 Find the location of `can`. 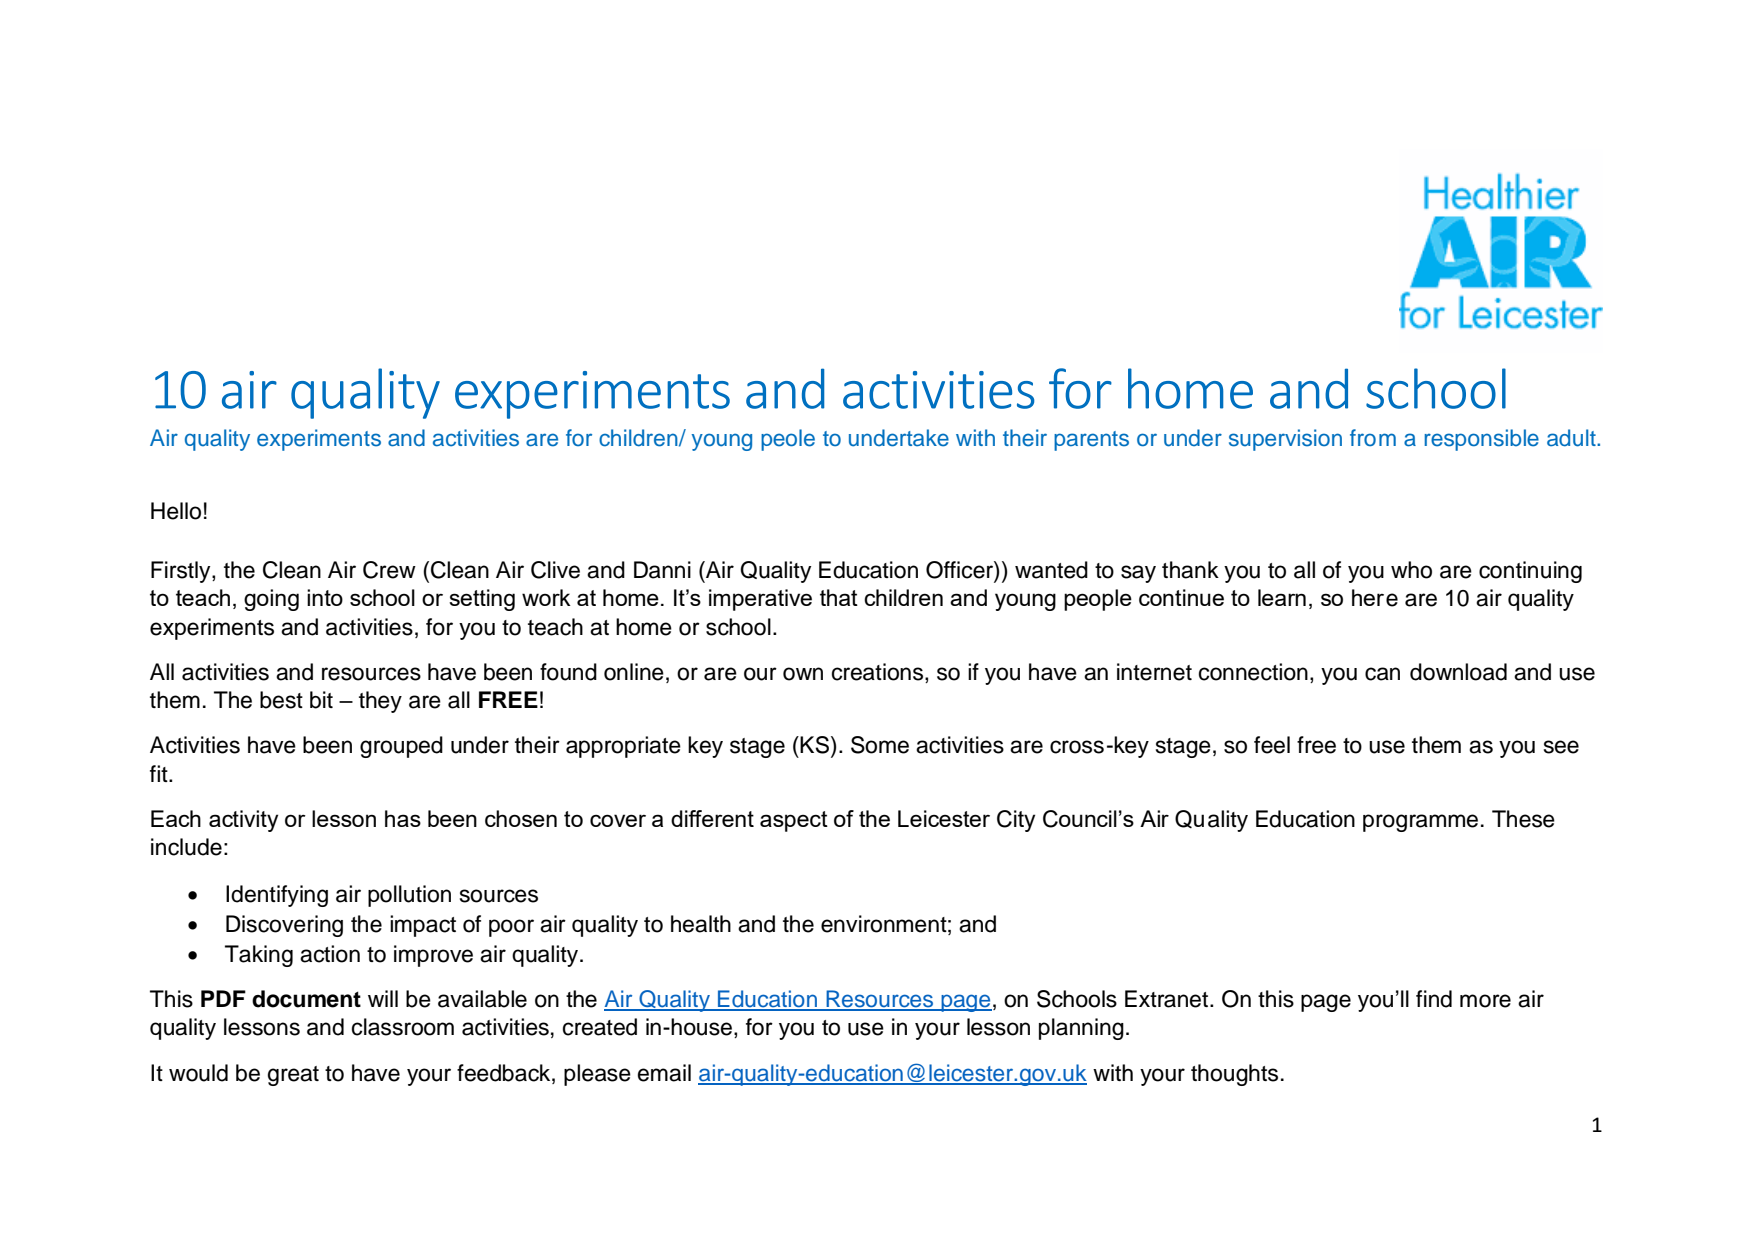

can is located at coordinates (1382, 674).
